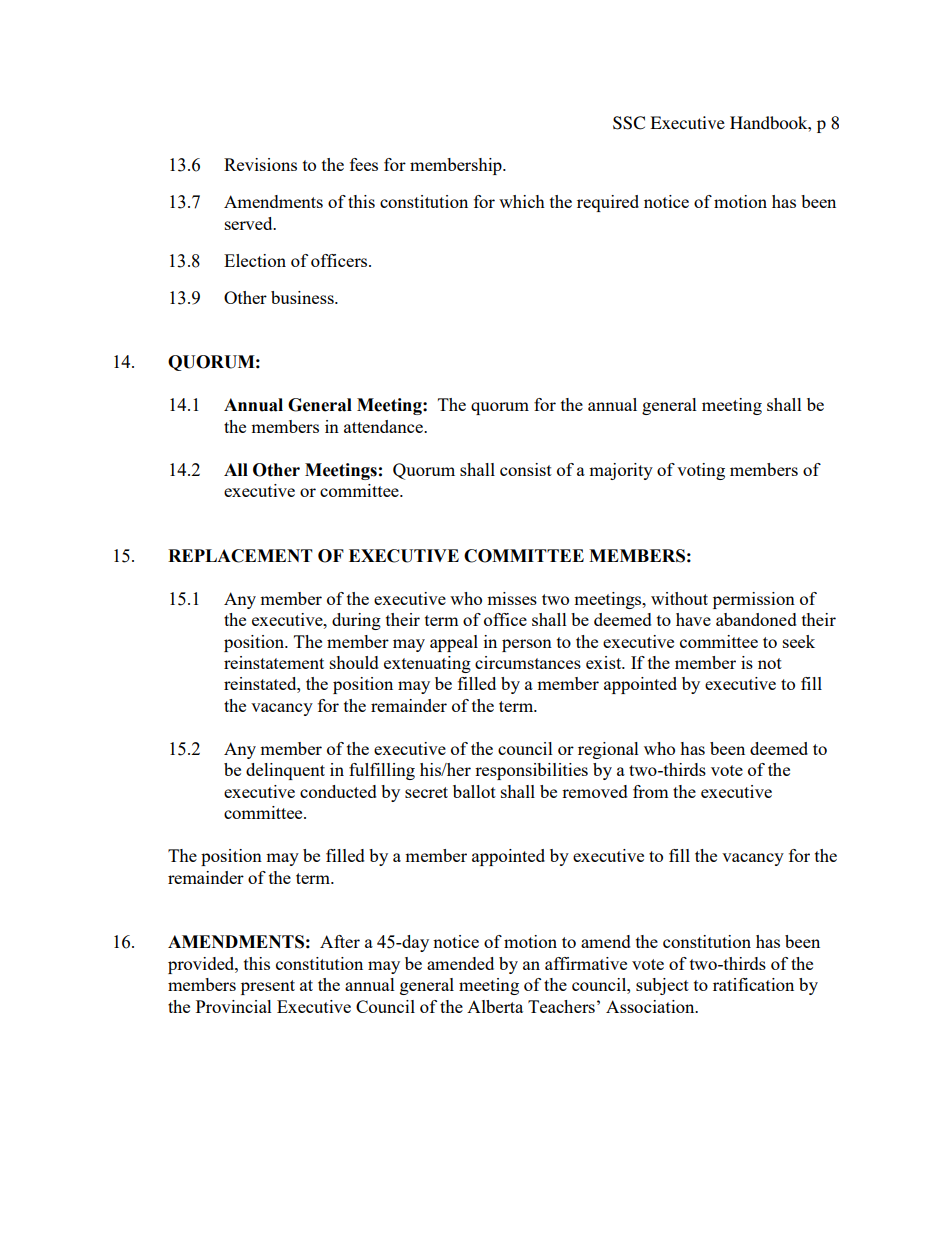  What do you see at coordinates (531, 771) in the document?
I see `responsibilities` at bounding box center [531, 771].
